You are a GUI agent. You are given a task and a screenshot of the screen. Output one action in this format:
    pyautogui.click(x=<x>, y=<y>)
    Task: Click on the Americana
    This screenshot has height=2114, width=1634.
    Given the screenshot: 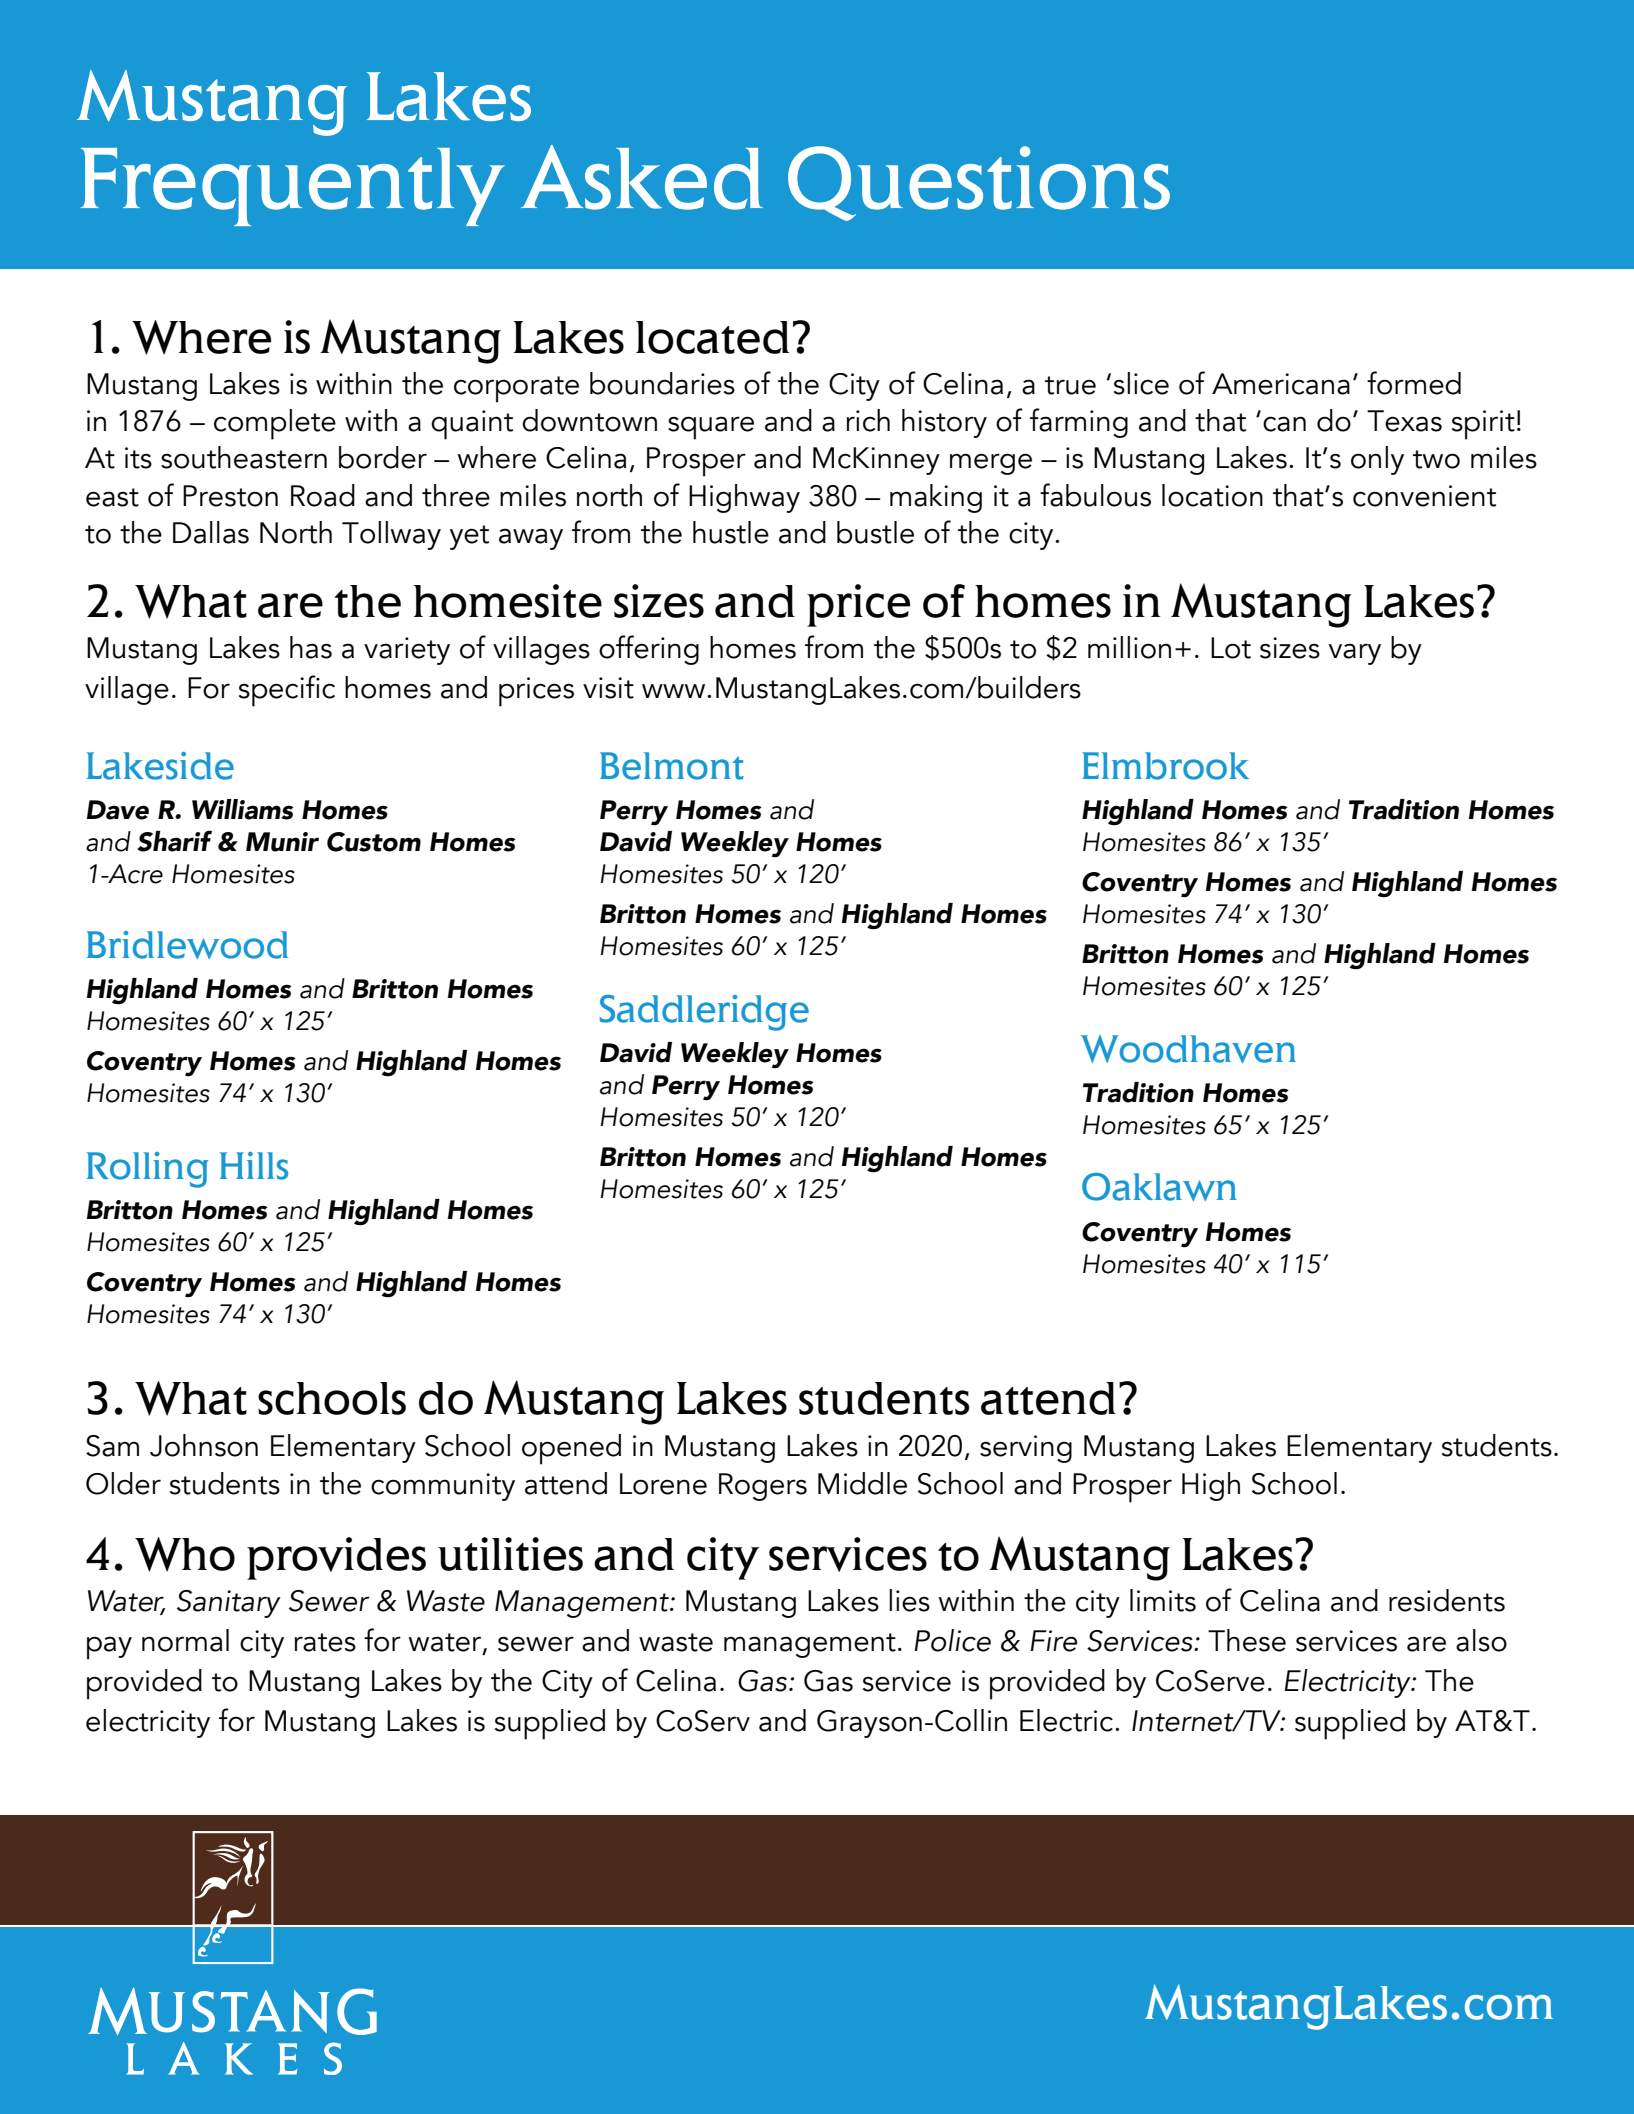 What is the action you would take?
    pyautogui.click(x=1281, y=384)
